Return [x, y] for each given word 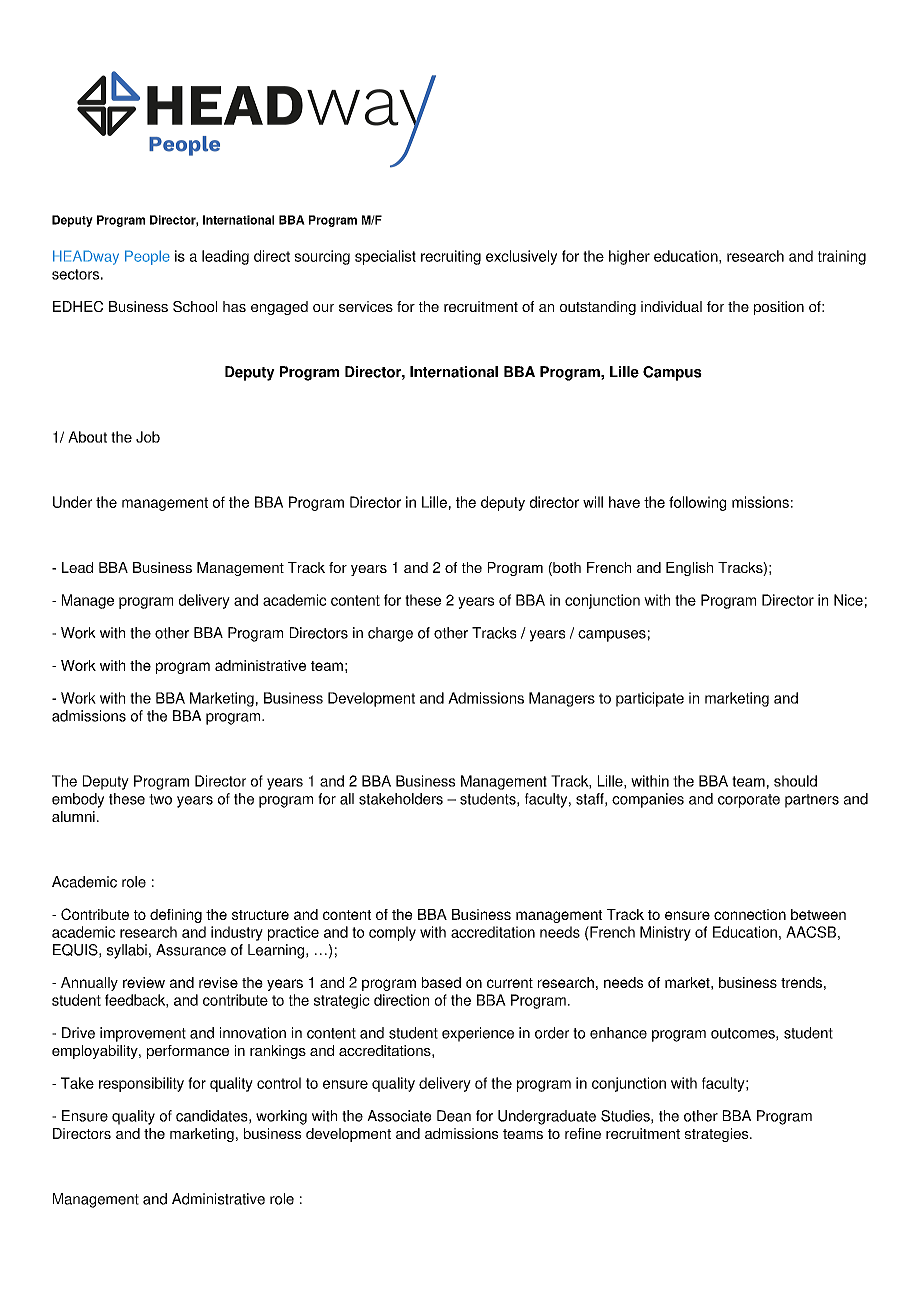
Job [148, 437]
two [160, 799]
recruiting [451, 257]
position [779, 308]
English [689, 569]
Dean [454, 1116]
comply [392, 933]
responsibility [141, 1084]
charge [390, 634]
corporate [749, 801]
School [195, 306]
